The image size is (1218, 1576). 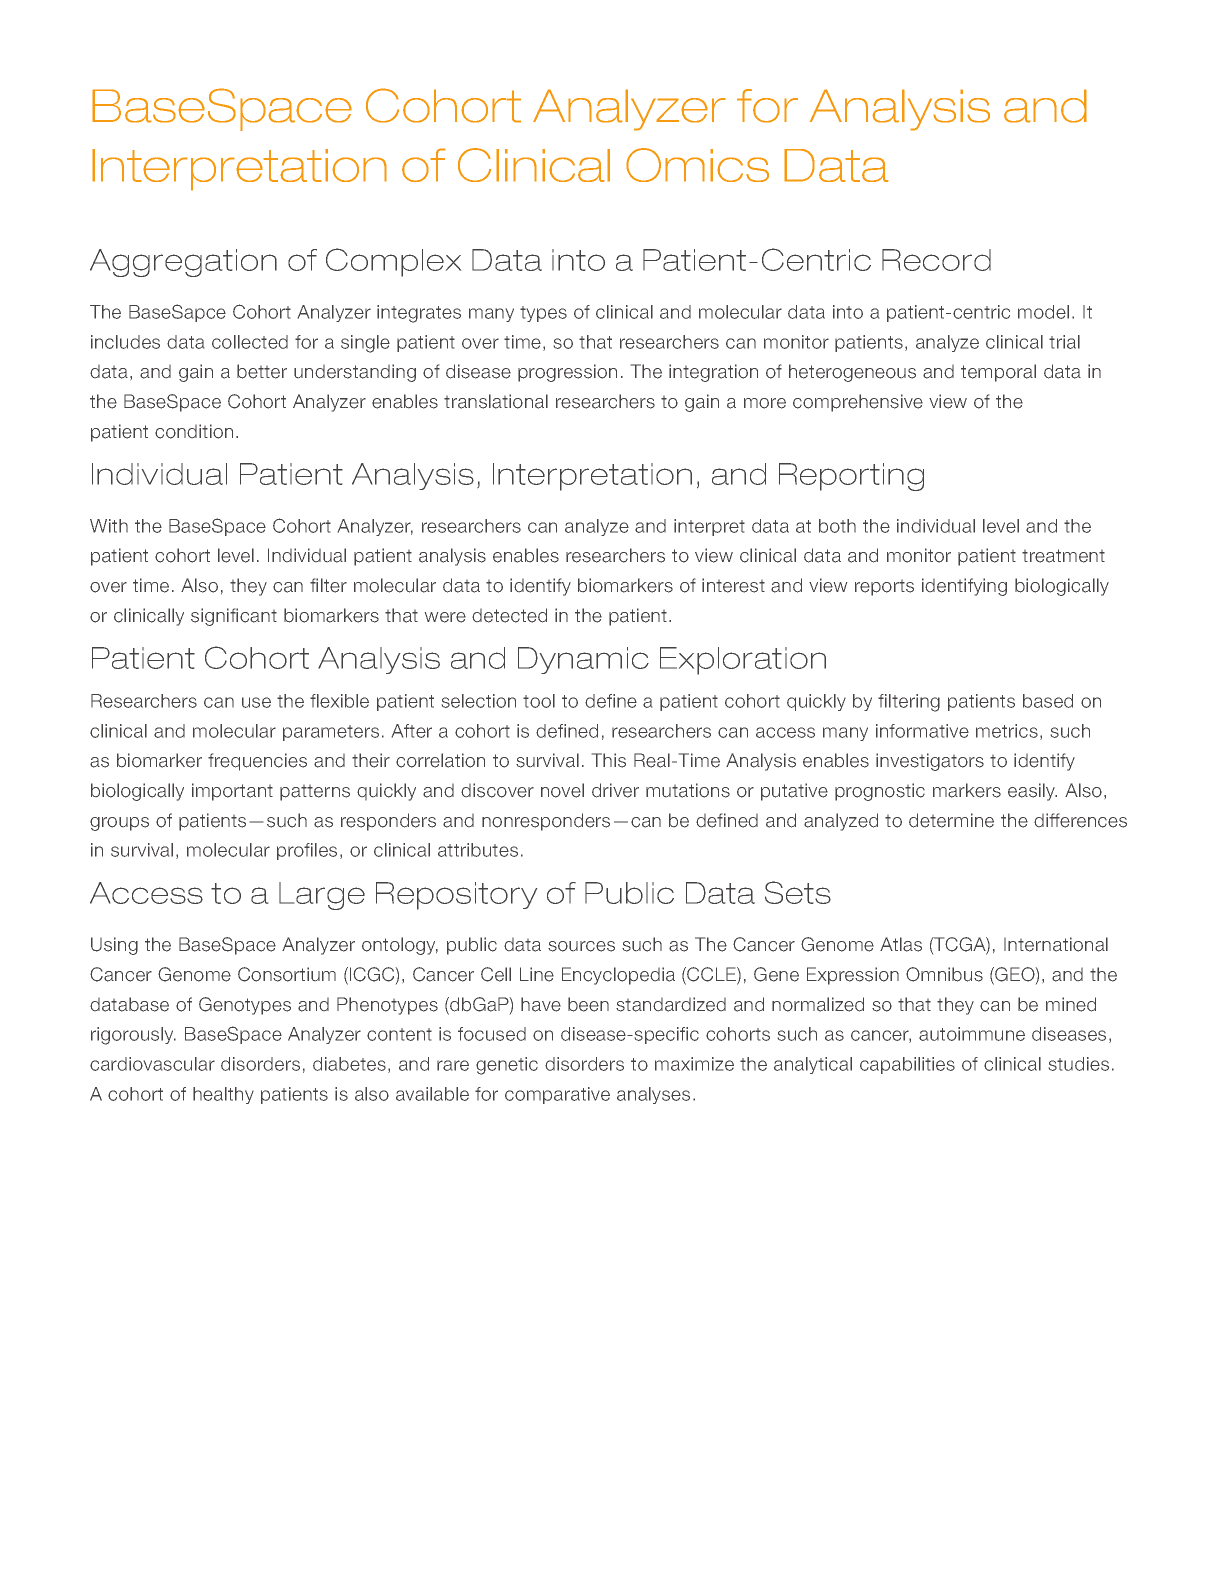 What do you see at coordinates (697, 165) in the screenshot?
I see `Omics` at bounding box center [697, 165].
